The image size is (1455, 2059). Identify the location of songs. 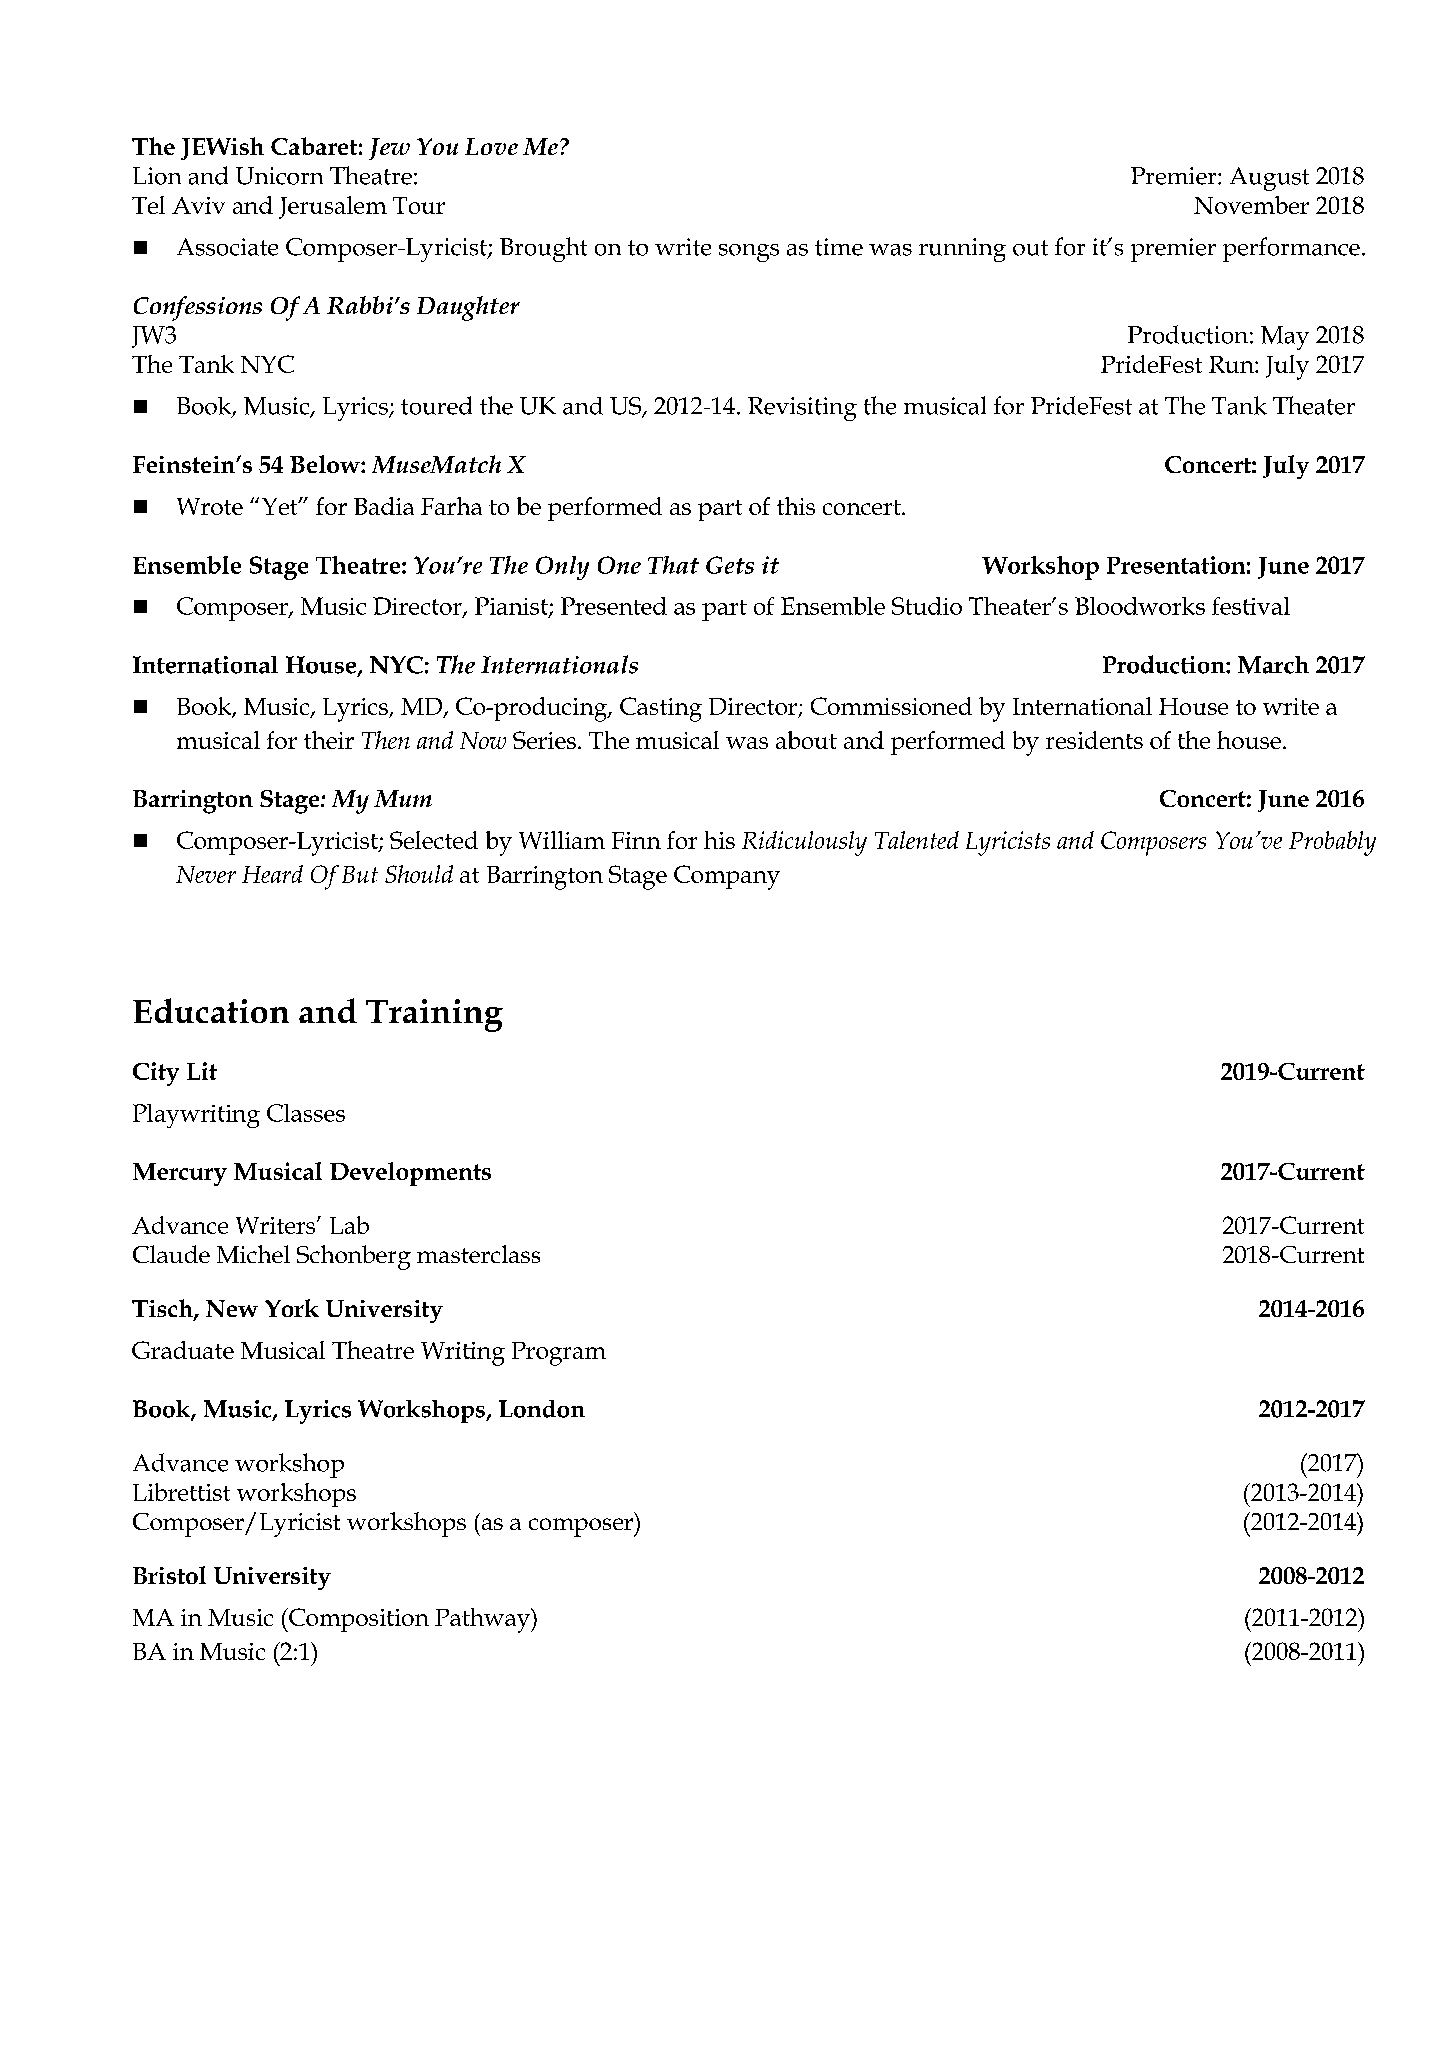
(749, 253).
